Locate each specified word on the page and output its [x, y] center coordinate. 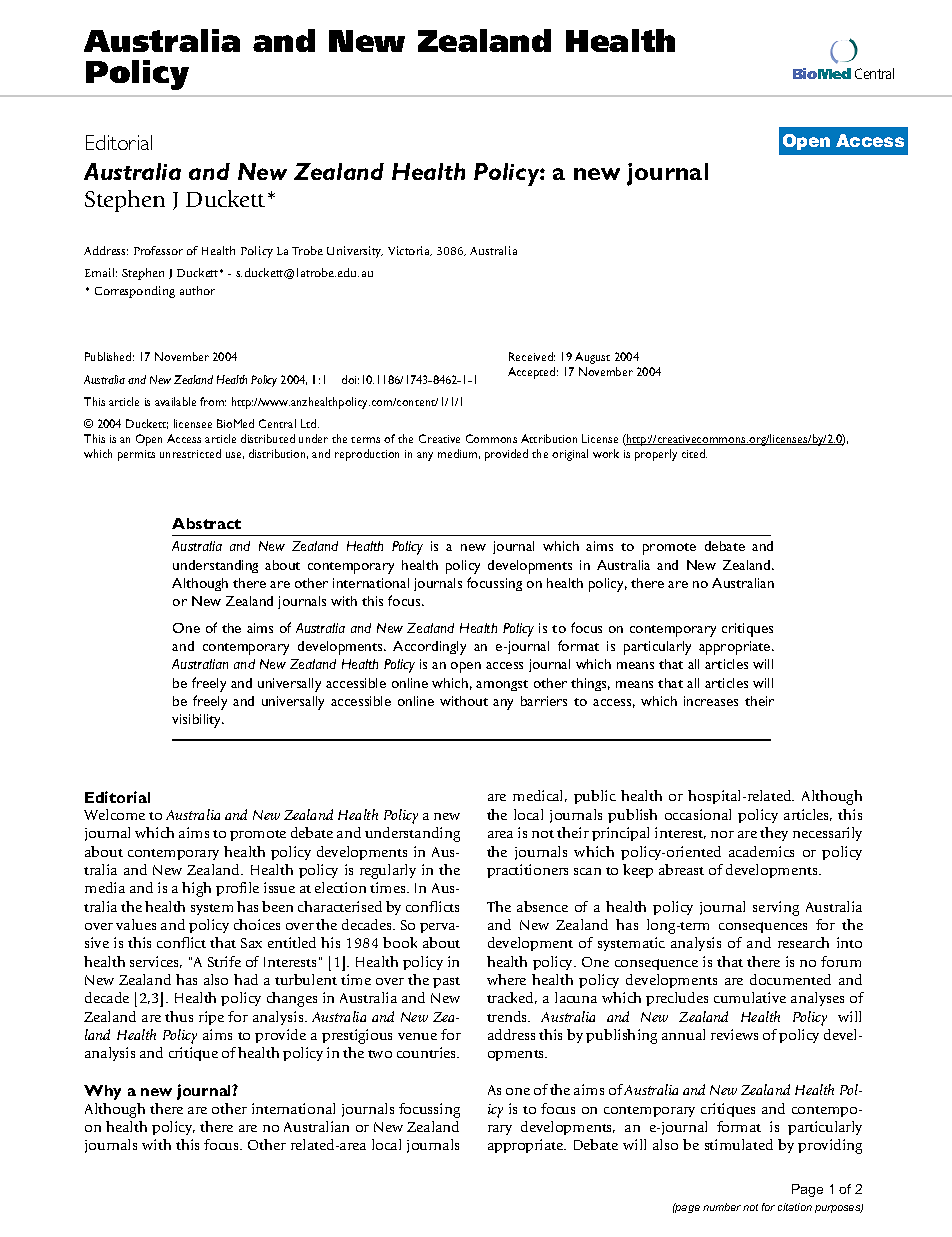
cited [694, 453]
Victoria [410, 251]
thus [179, 1016]
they [774, 834]
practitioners [527, 871]
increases [711, 701]
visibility [198, 721]
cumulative [750, 997]
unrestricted [190, 453]
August [592, 358]
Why [102, 1092]
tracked [512, 998]
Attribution [549, 438]
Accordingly [429, 648]
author [197, 290]
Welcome [114, 814]
